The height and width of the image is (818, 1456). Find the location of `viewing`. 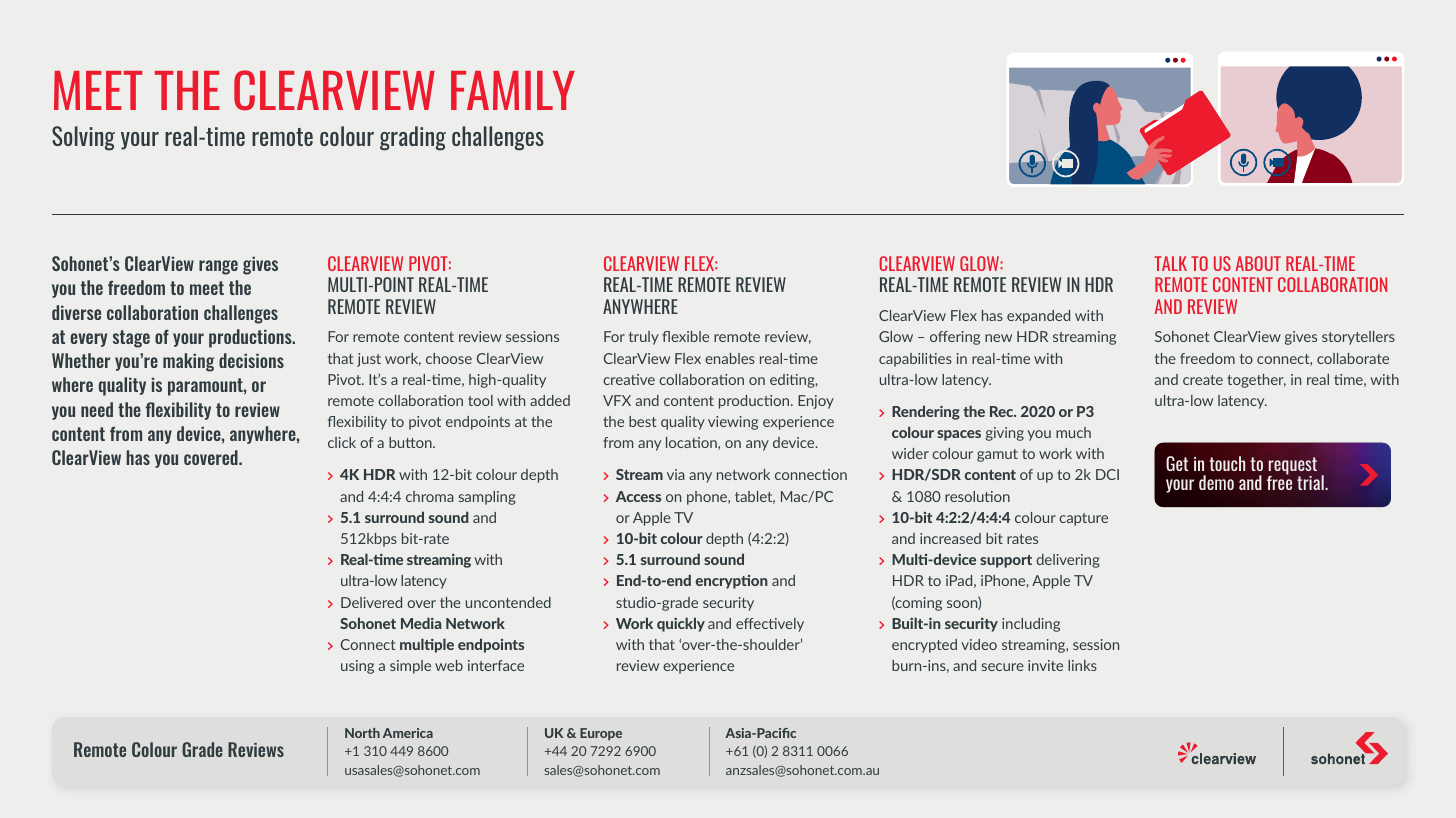

viewing is located at coordinates (733, 423).
